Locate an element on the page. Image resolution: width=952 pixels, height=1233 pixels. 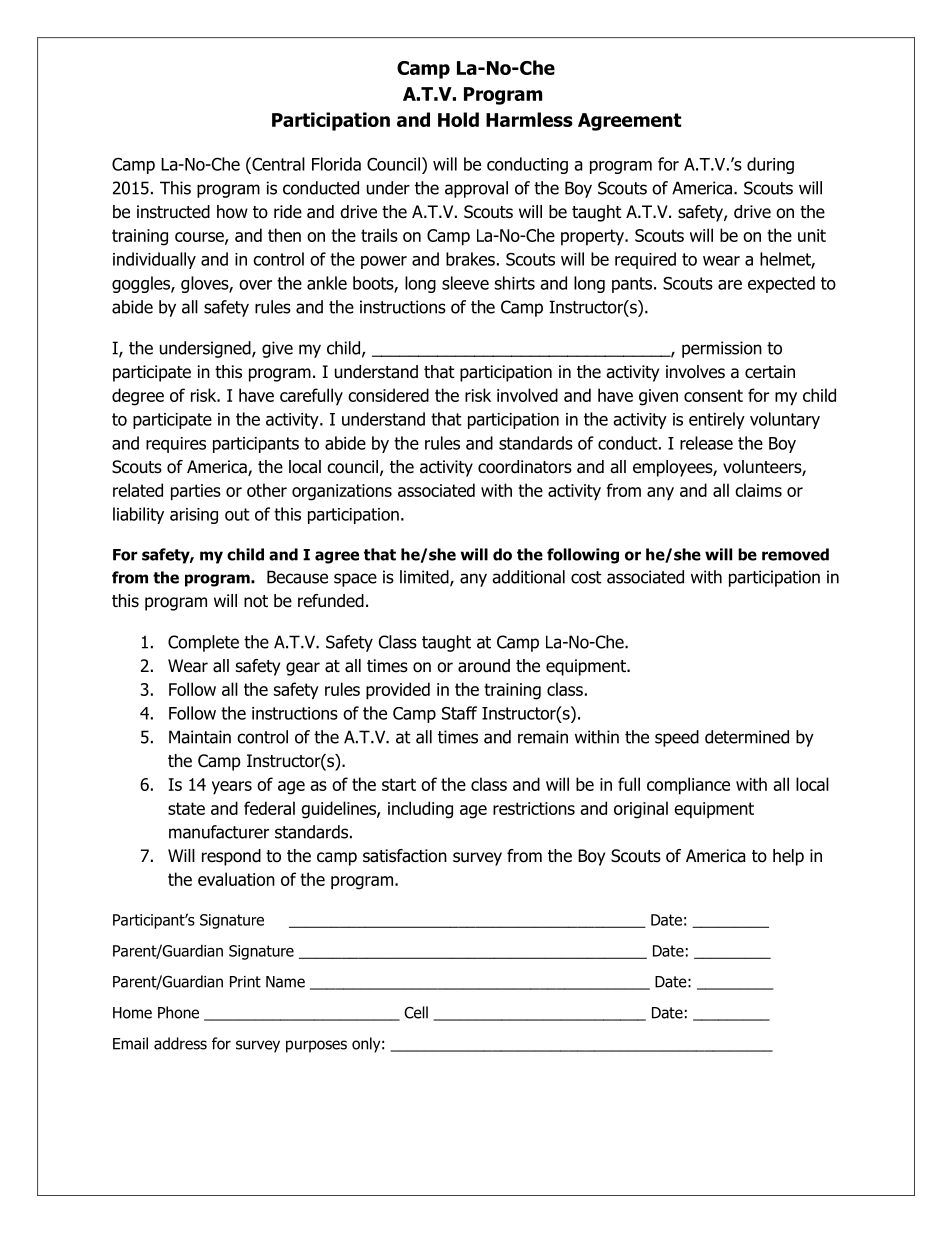
Staff is located at coordinates (459, 713).
